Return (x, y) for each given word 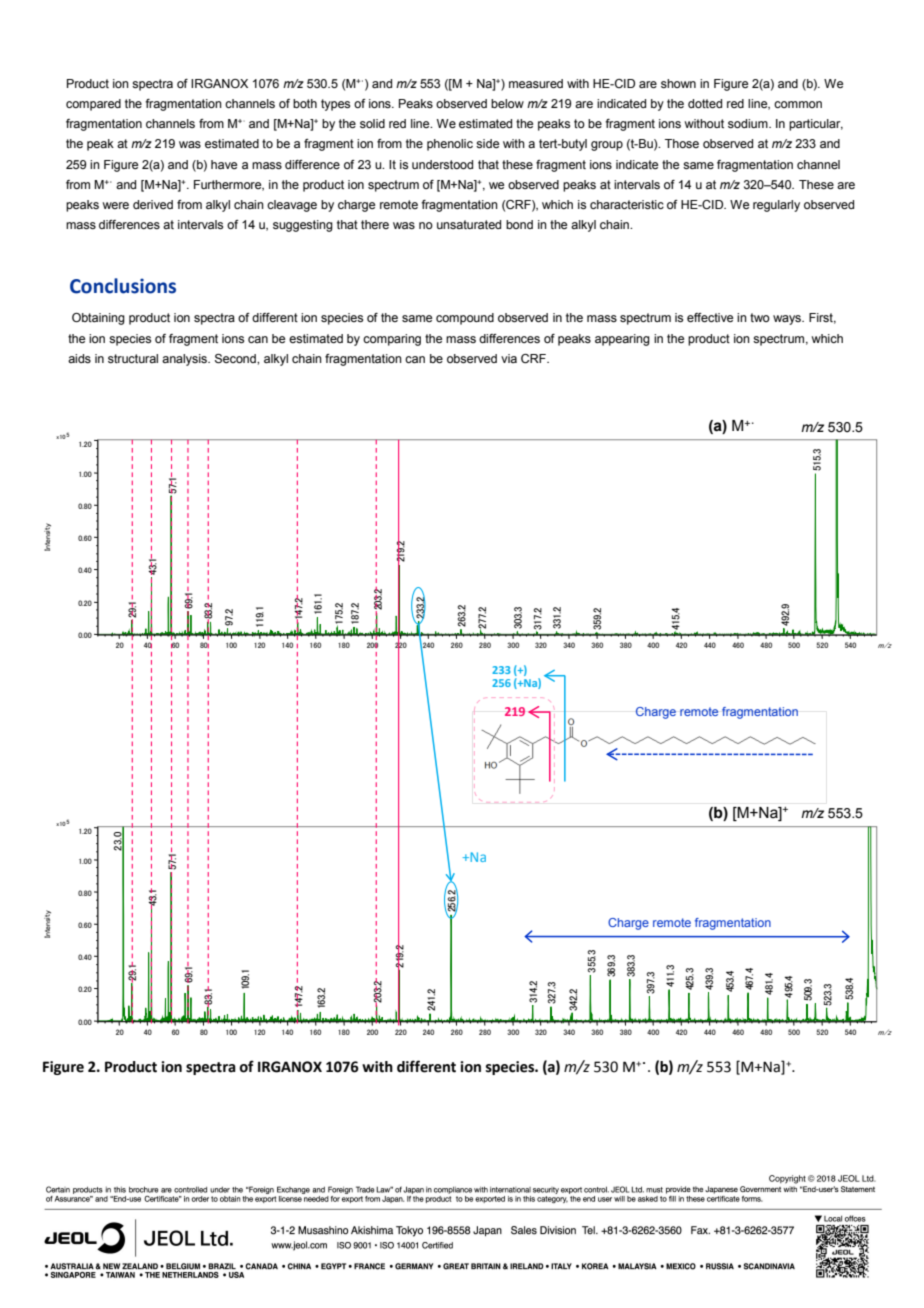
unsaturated (469, 224)
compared (93, 105)
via (509, 358)
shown (678, 83)
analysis (185, 360)
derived (153, 204)
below (507, 103)
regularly (776, 206)
